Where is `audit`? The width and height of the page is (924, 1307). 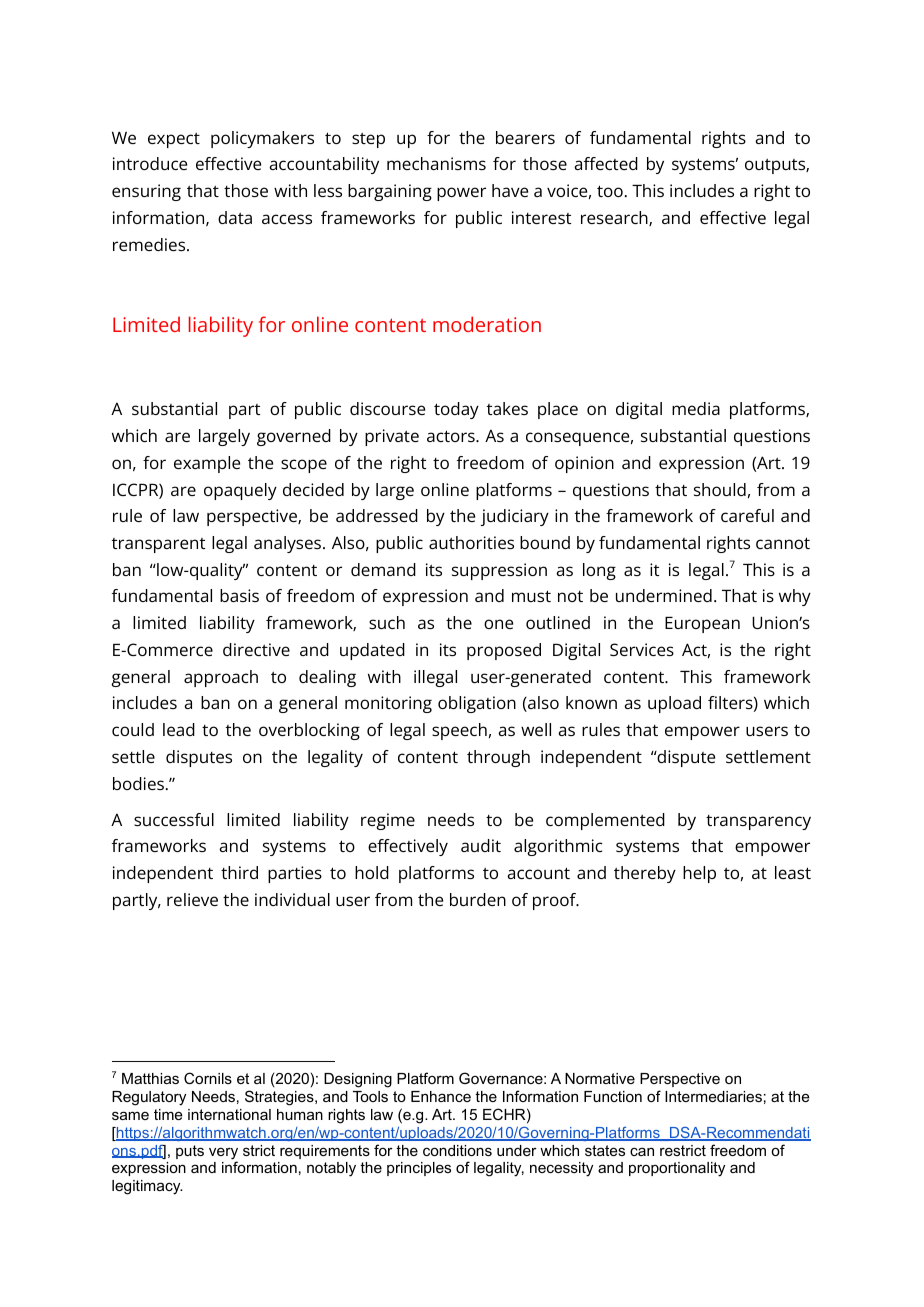 audit is located at coordinates (481, 845).
